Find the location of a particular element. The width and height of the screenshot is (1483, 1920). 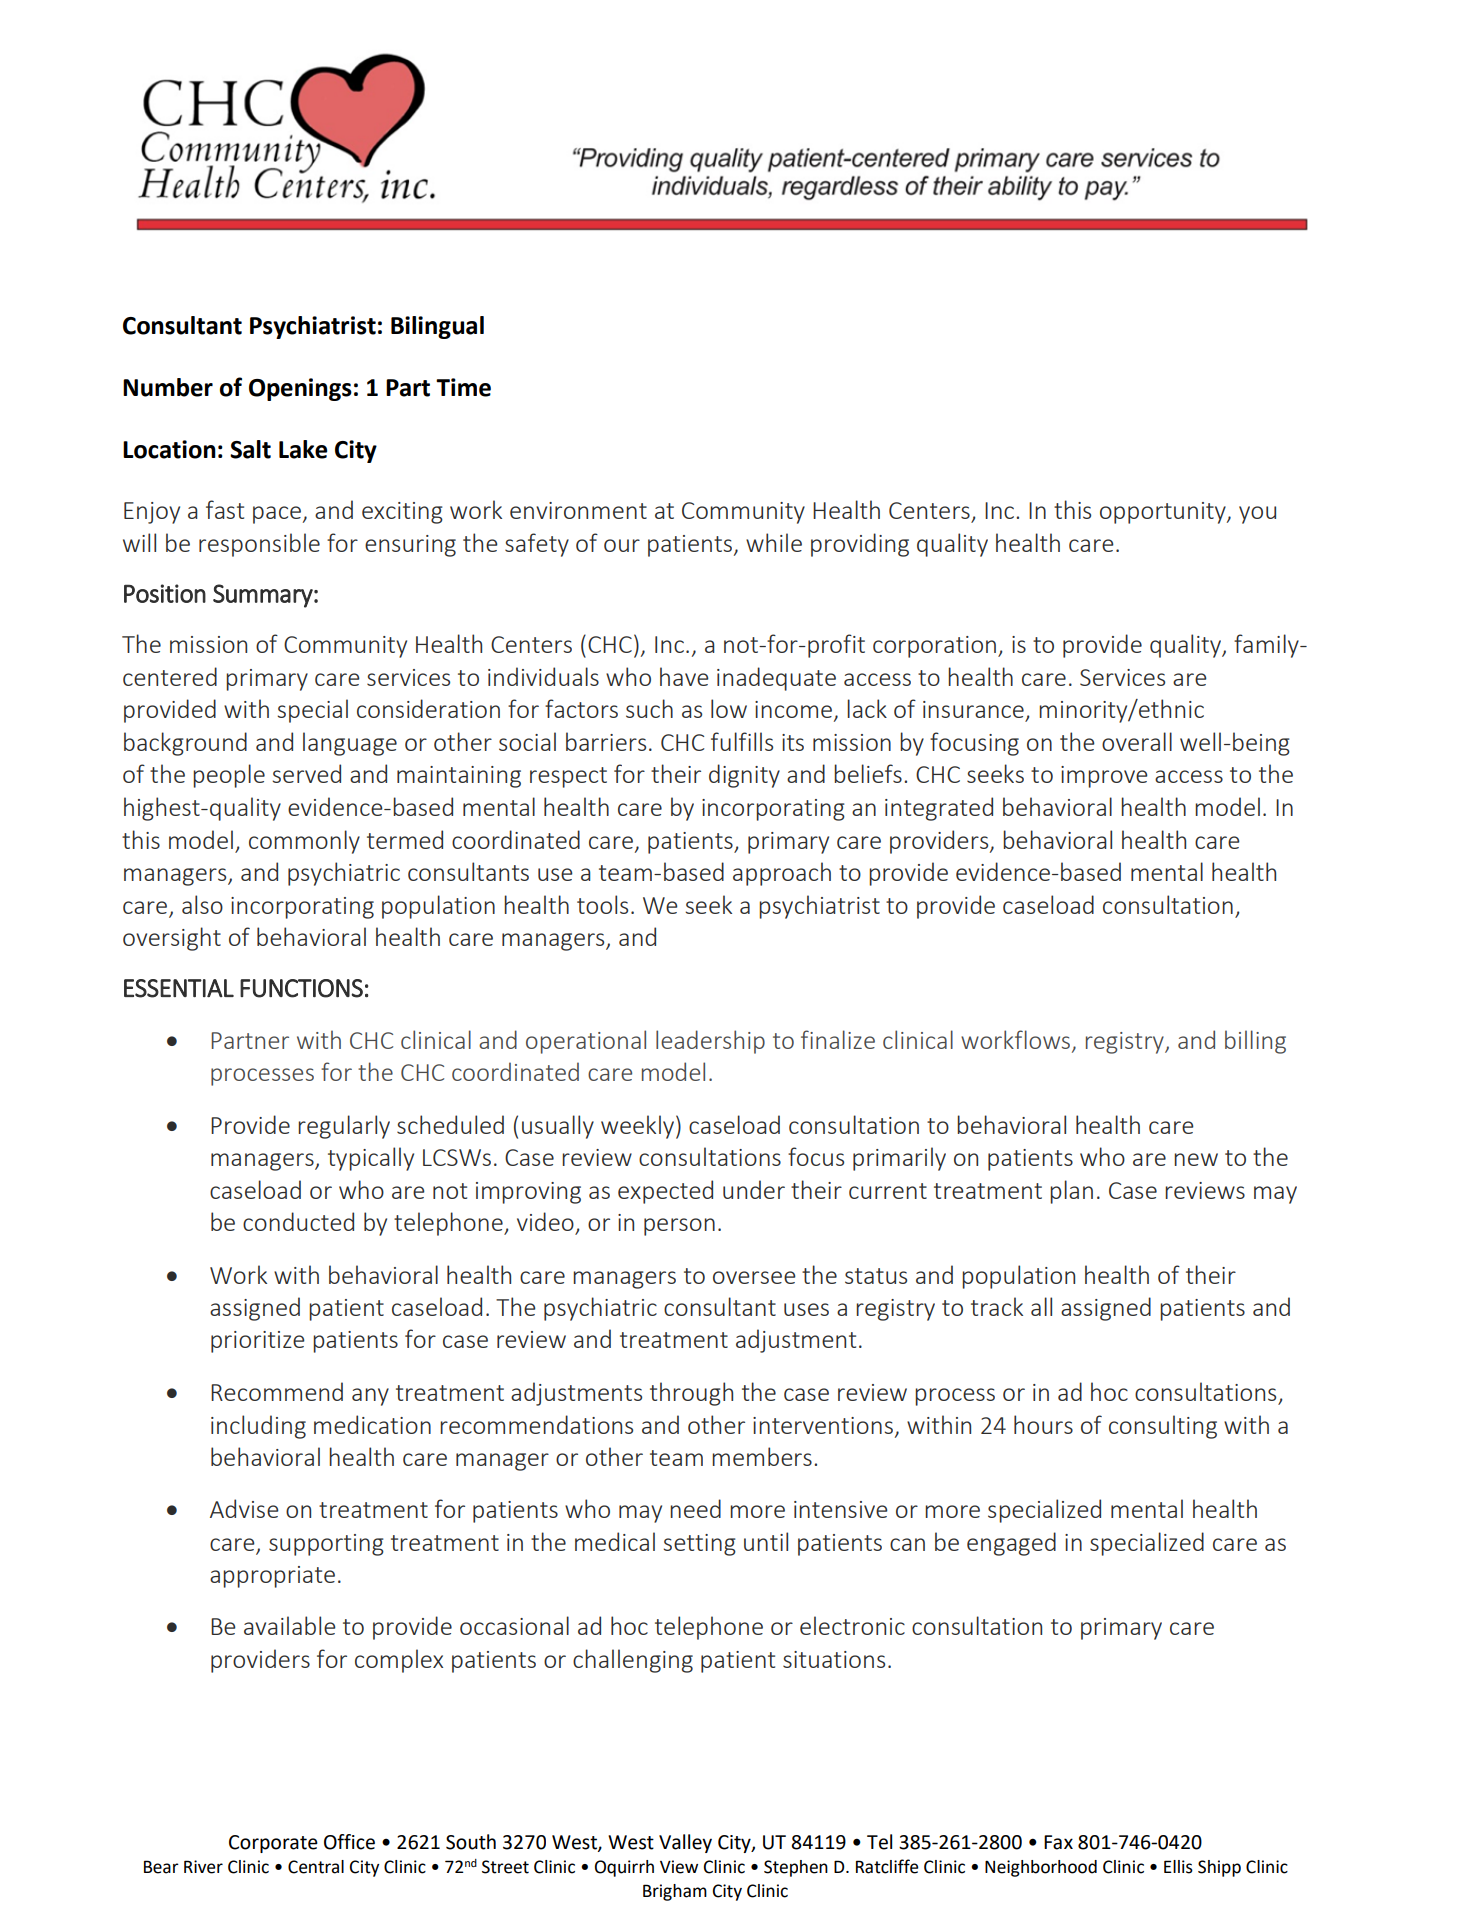

consulting is located at coordinates (1163, 1427).
